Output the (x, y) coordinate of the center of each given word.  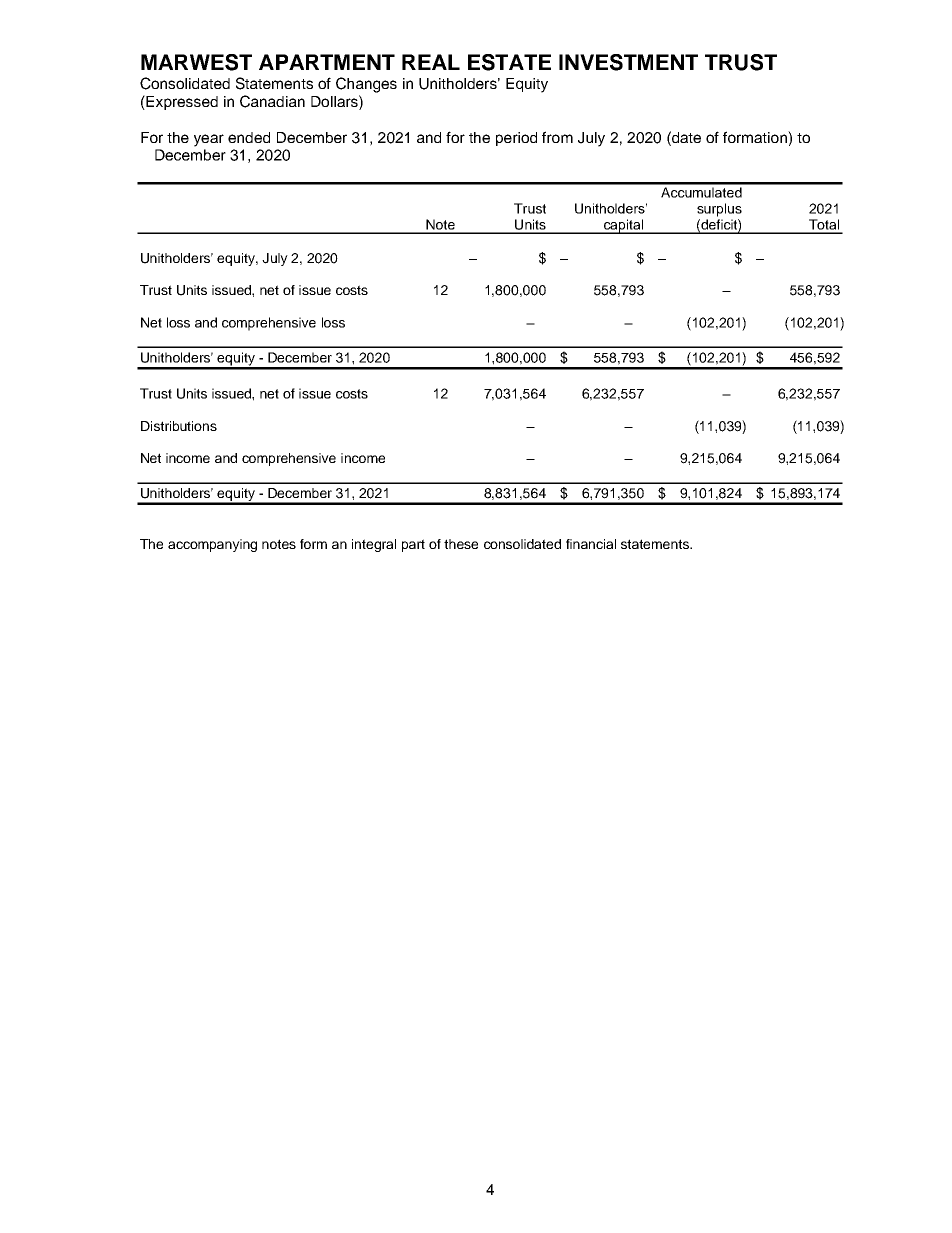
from (557, 137)
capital (624, 226)
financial (591, 544)
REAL (431, 62)
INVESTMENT (628, 62)
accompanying (212, 545)
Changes (366, 85)
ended (249, 137)
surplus (719, 210)
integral (374, 545)
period (516, 139)
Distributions (179, 426)
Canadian (272, 101)
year (209, 140)
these (461, 544)
